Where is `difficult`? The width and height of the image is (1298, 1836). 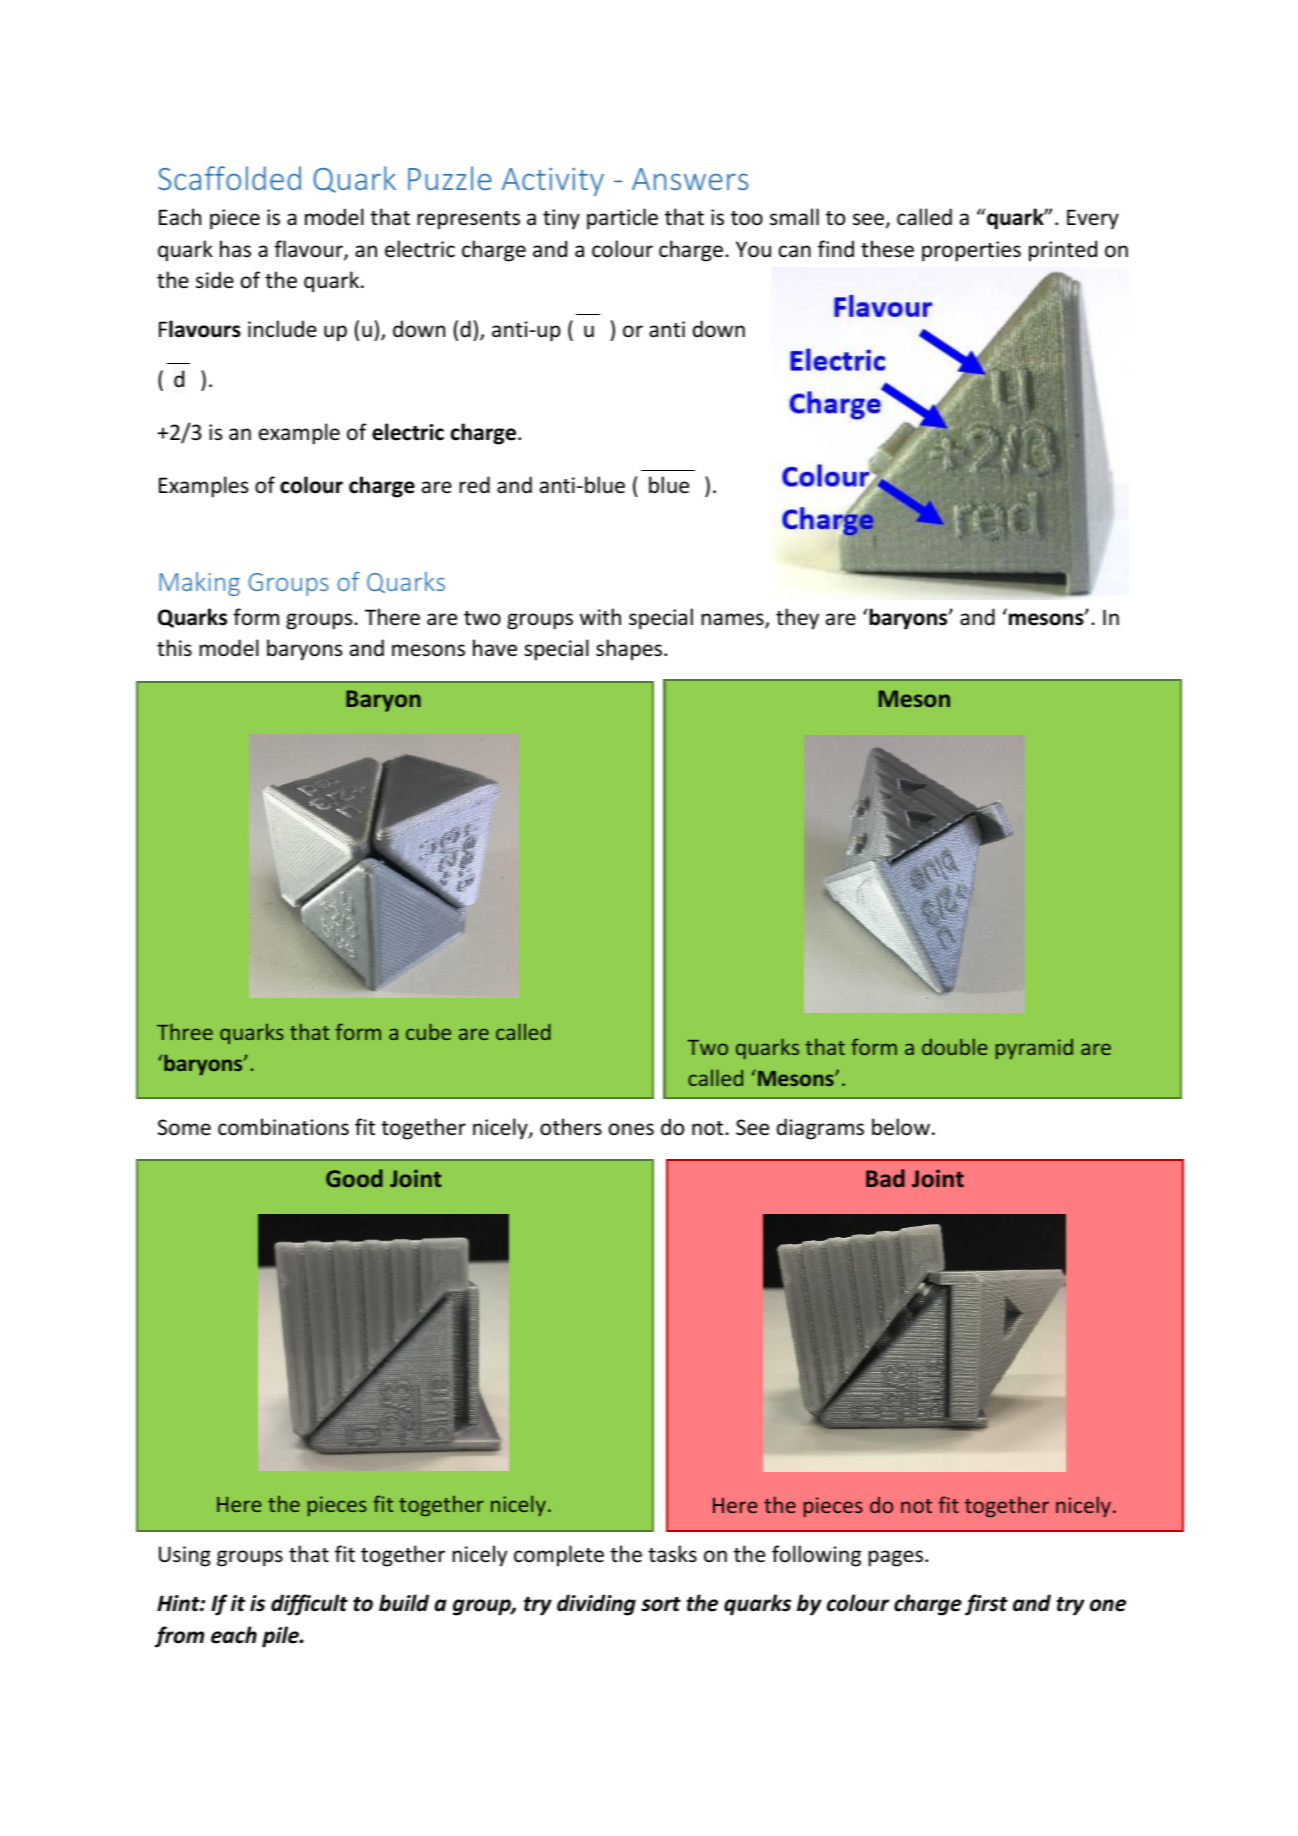
difficult is located at coordinates (309, 1605).
